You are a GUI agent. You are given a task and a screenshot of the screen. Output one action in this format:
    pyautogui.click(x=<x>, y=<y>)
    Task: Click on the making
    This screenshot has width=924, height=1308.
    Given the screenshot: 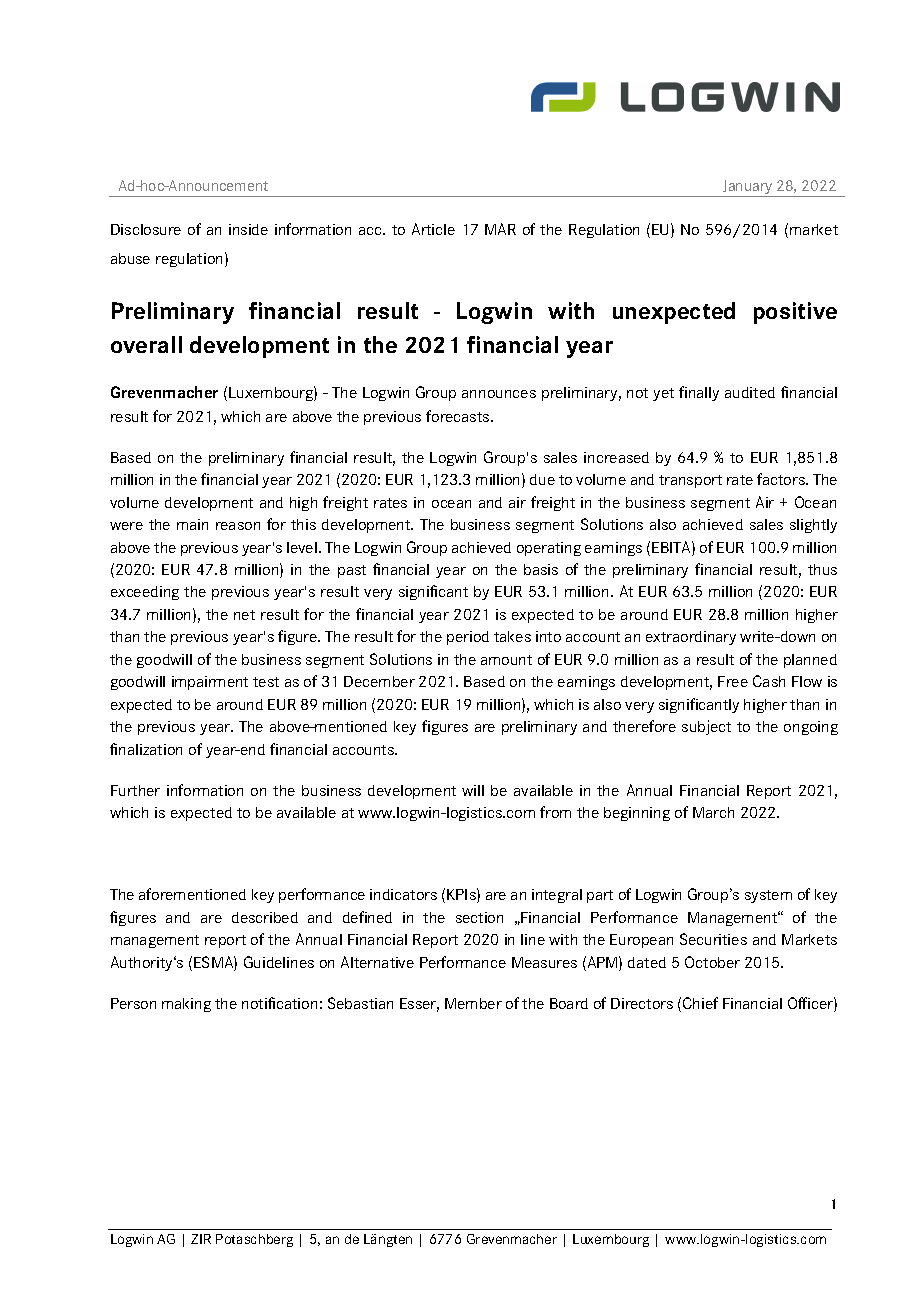 What is the action you would take?
    pyautogui.click(x=186, y=1005)
